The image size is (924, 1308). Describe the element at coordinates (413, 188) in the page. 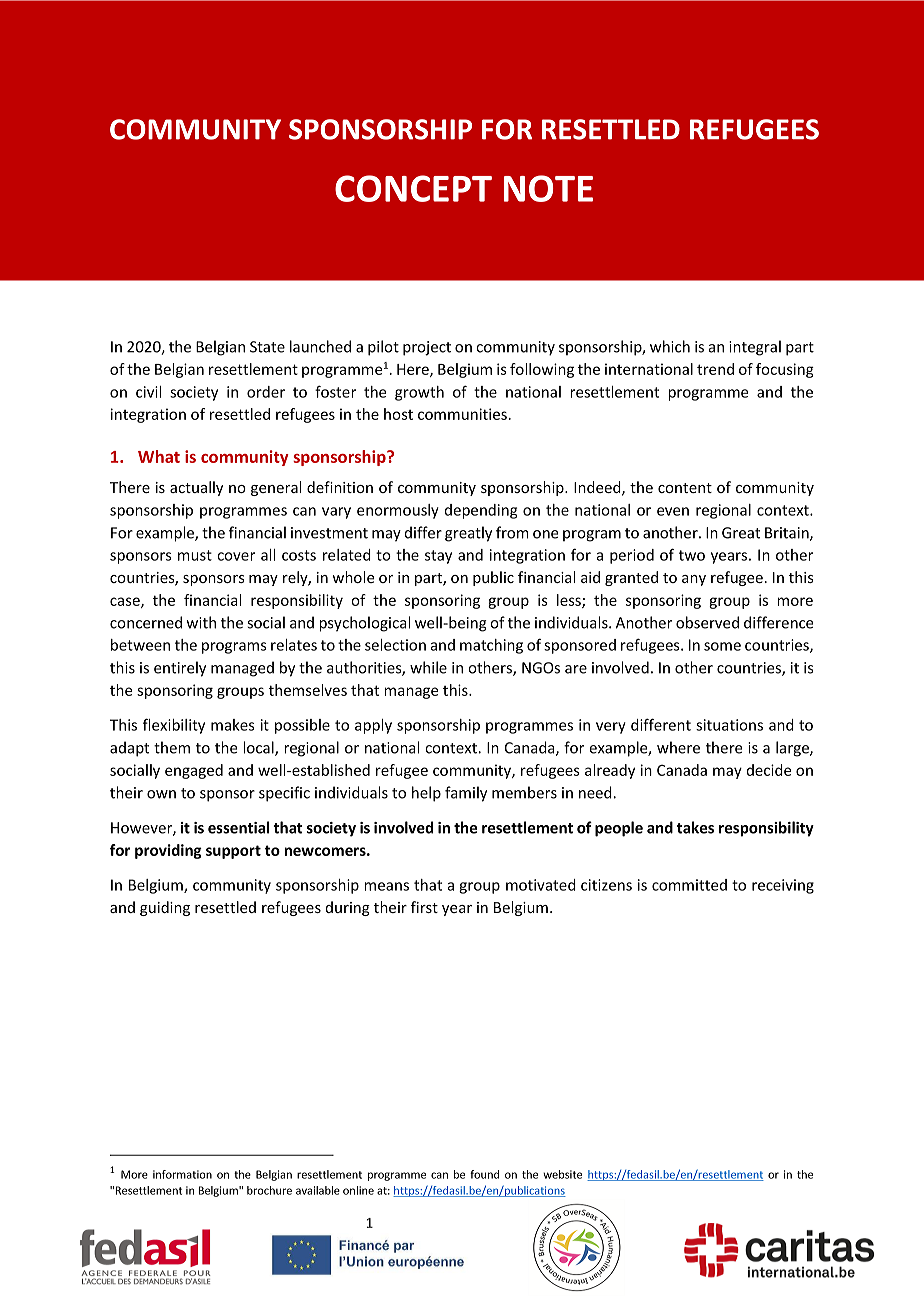

I see `CONCEPT` at that location.
